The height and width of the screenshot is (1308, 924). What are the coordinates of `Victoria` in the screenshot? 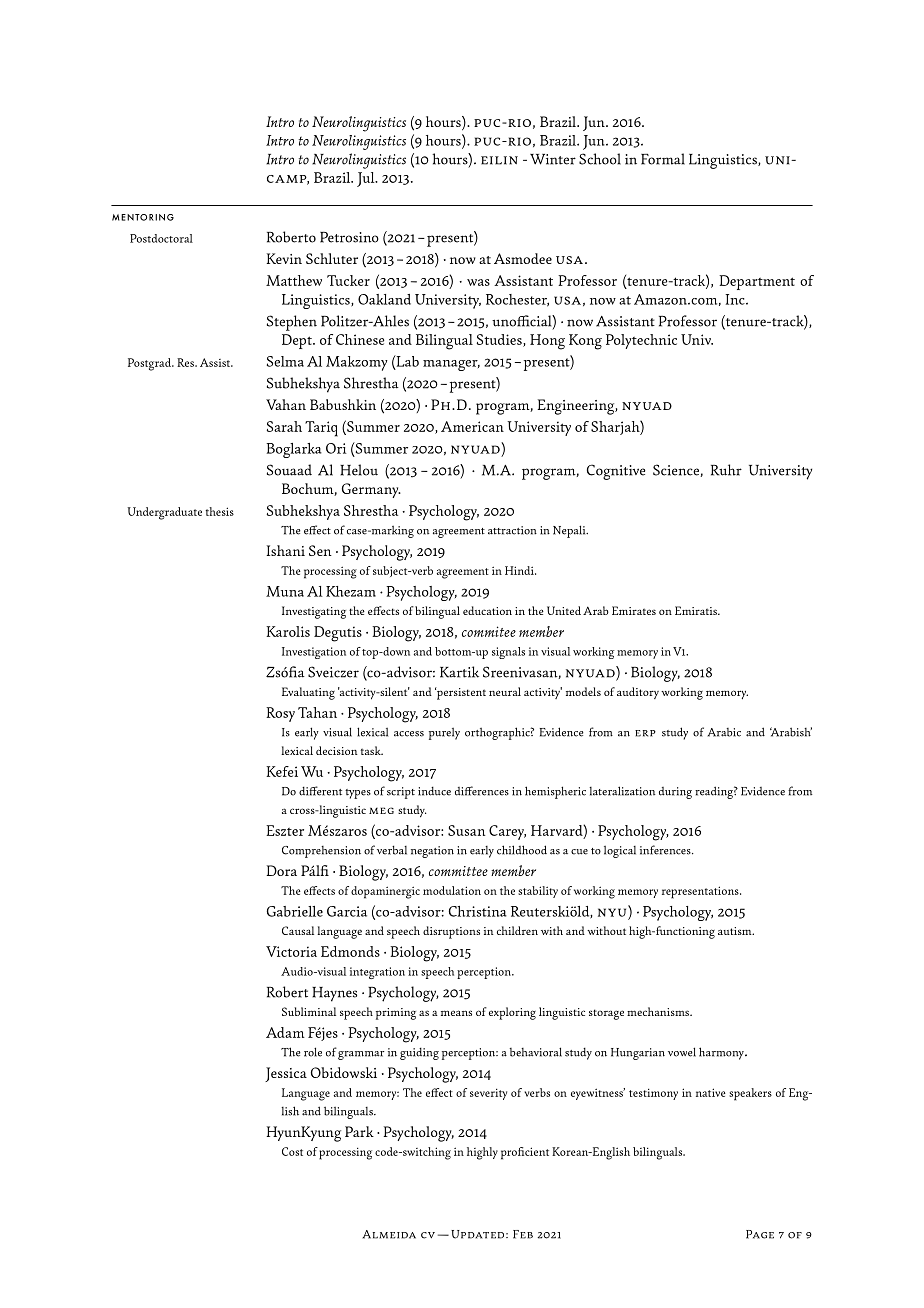 It's located at (291, 951).
